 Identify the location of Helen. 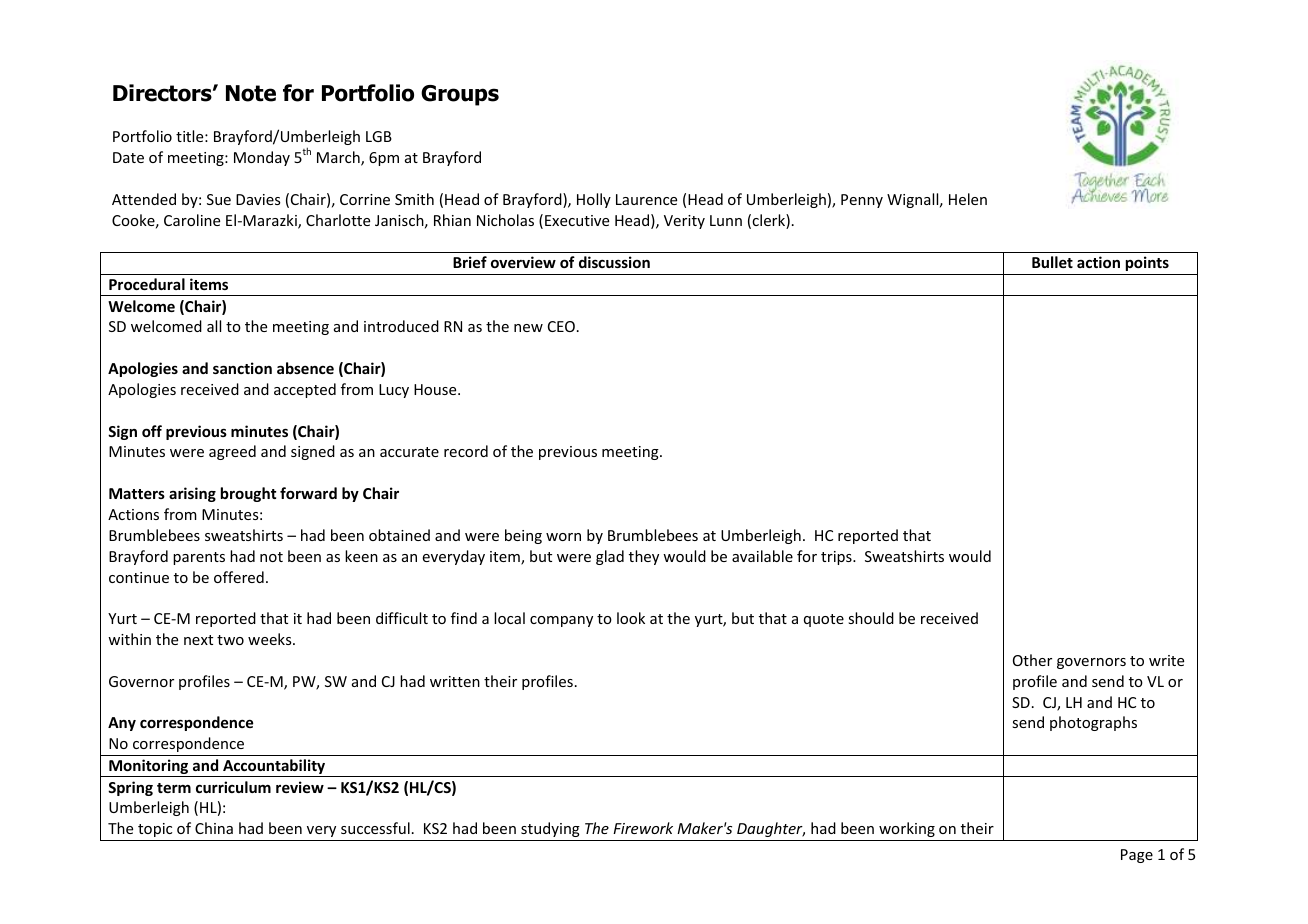
(968, 199).
